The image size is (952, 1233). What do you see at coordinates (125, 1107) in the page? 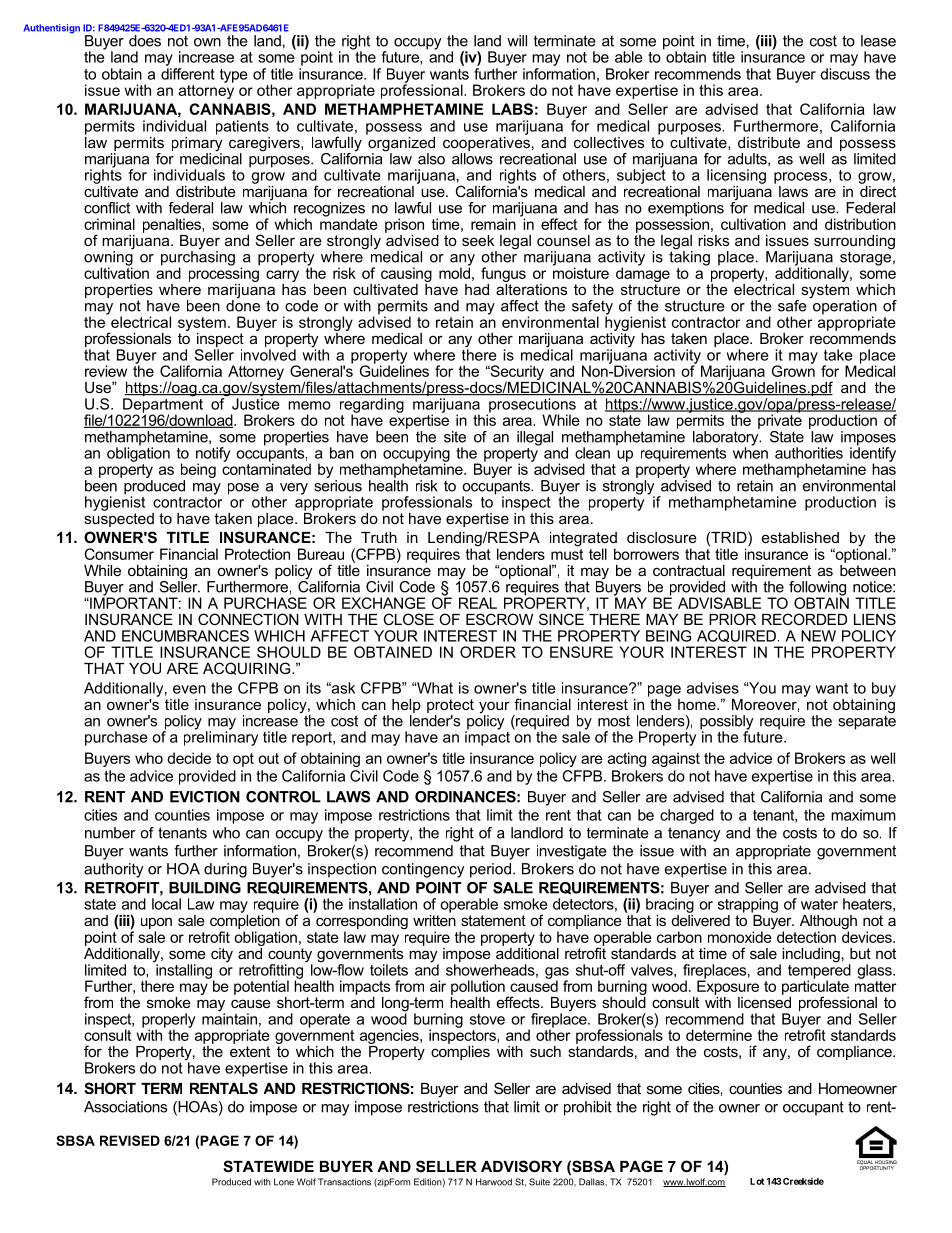
I see `Associations` at bounding box center [125, 1107].
